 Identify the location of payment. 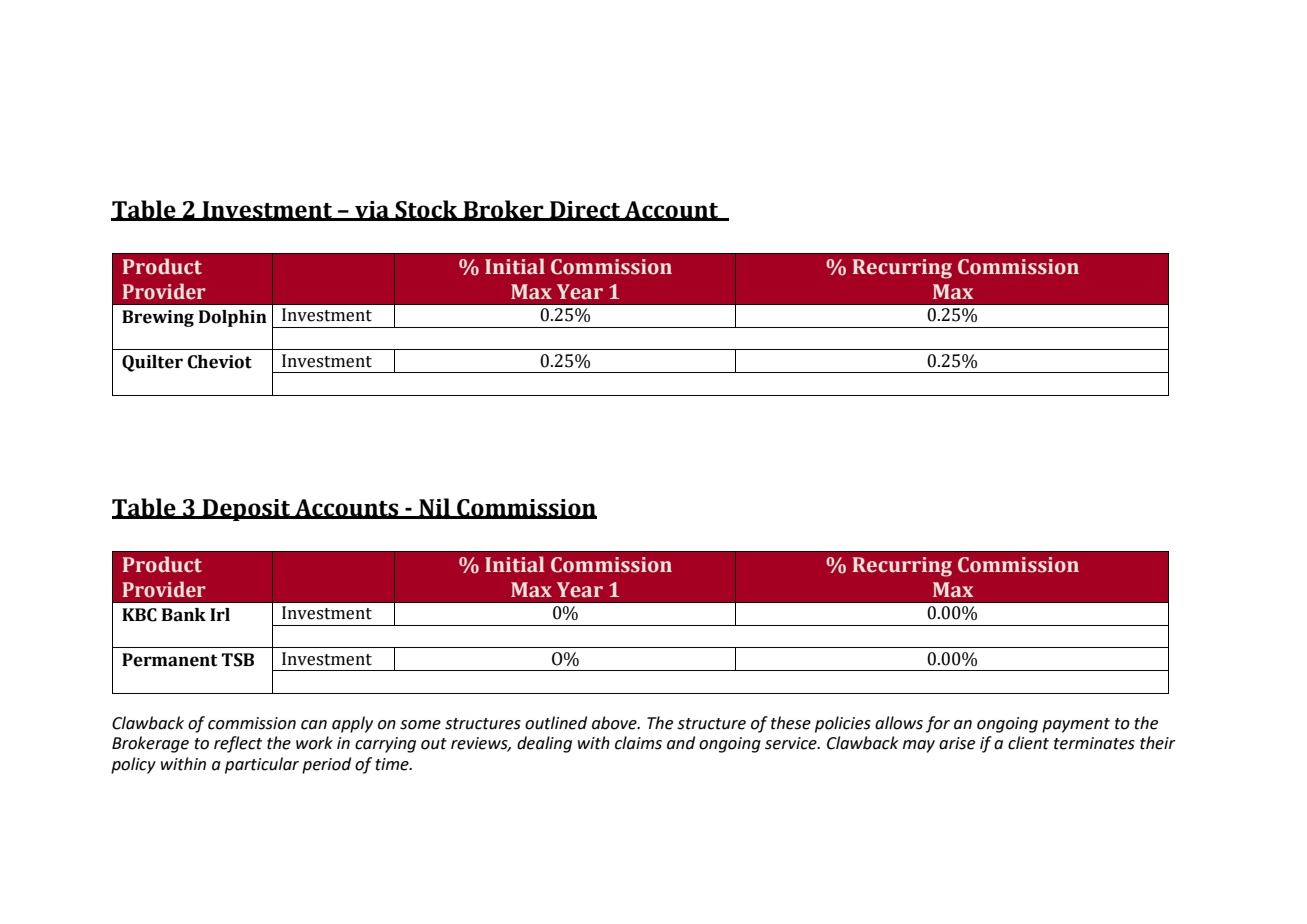
(1076, 725).
